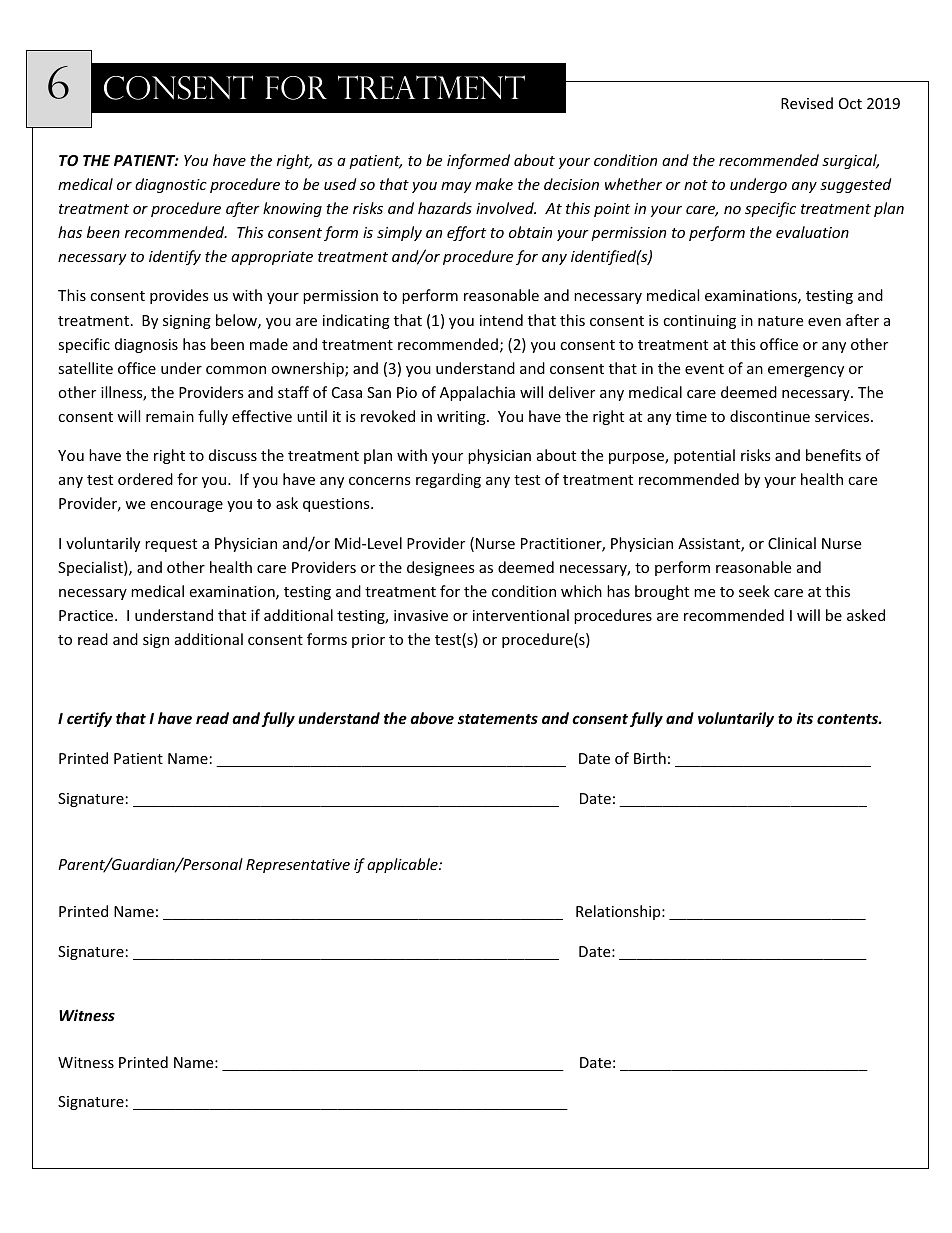 The width and height of the page is (952, 1233). Describe the element at coordinates (448, 480) in the page. I see `regarding` at that location.
